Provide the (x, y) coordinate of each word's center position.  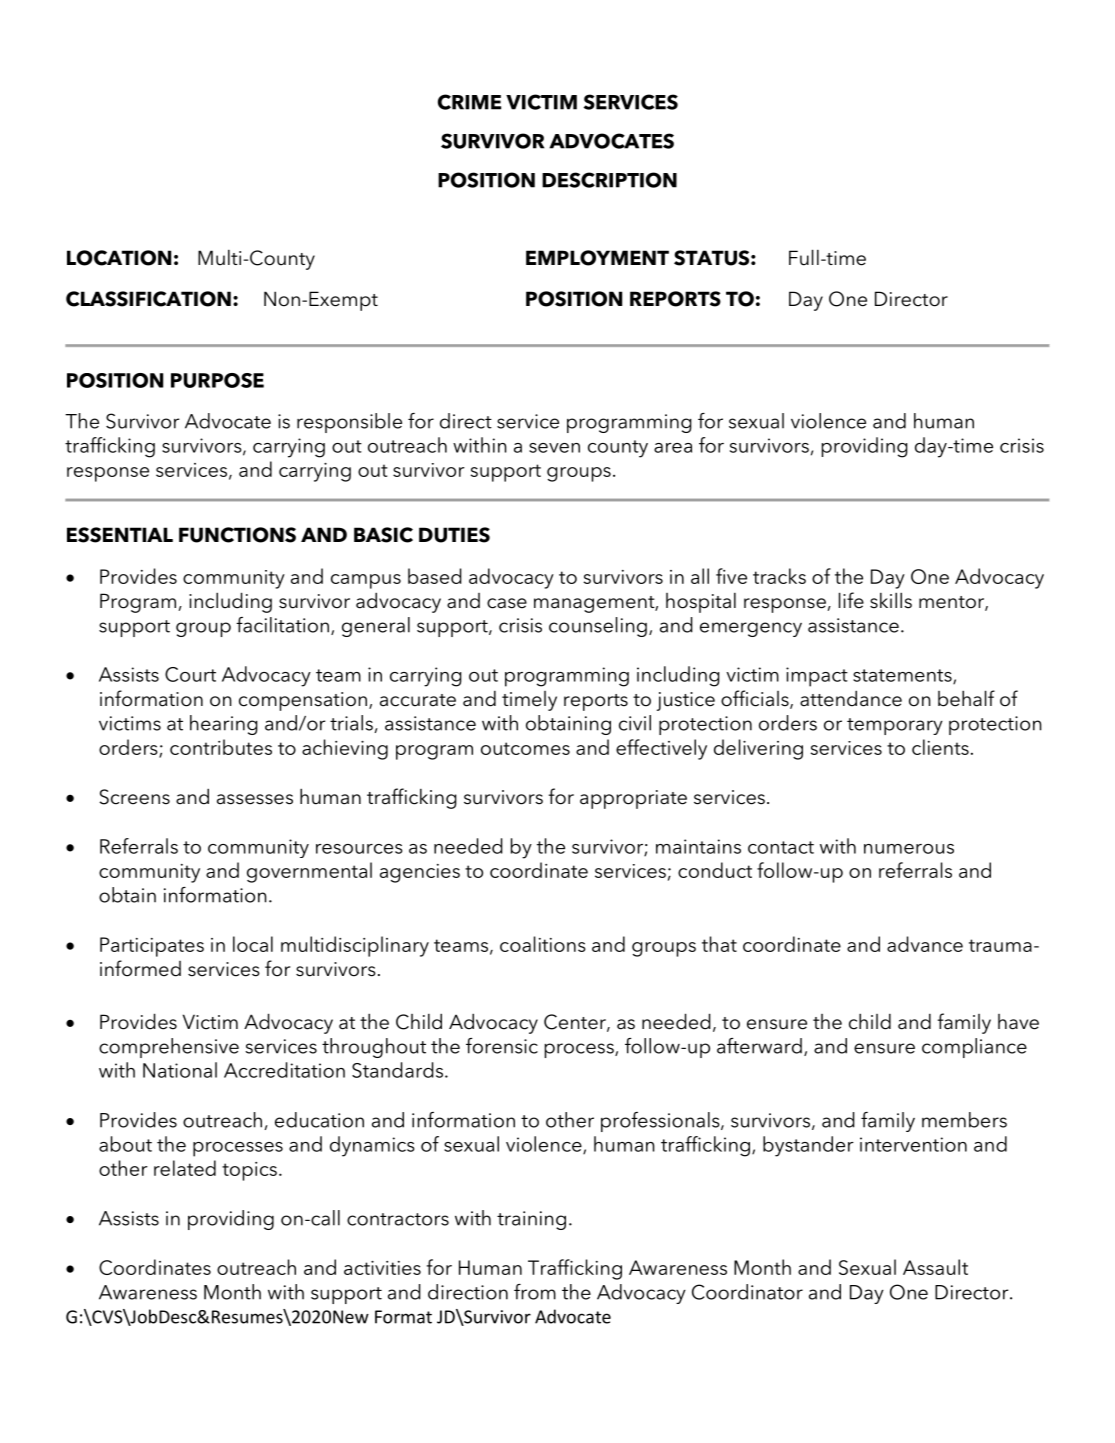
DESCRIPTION (609, 180)
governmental (309, 872)
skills (891, 600)
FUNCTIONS (237, 535)
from (535, 1292)
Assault (935, 1267)
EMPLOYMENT (597, 258)
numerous (909, 849)
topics (249, 1171)
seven (554, 448)
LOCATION (119, 258)
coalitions (543, 944)
